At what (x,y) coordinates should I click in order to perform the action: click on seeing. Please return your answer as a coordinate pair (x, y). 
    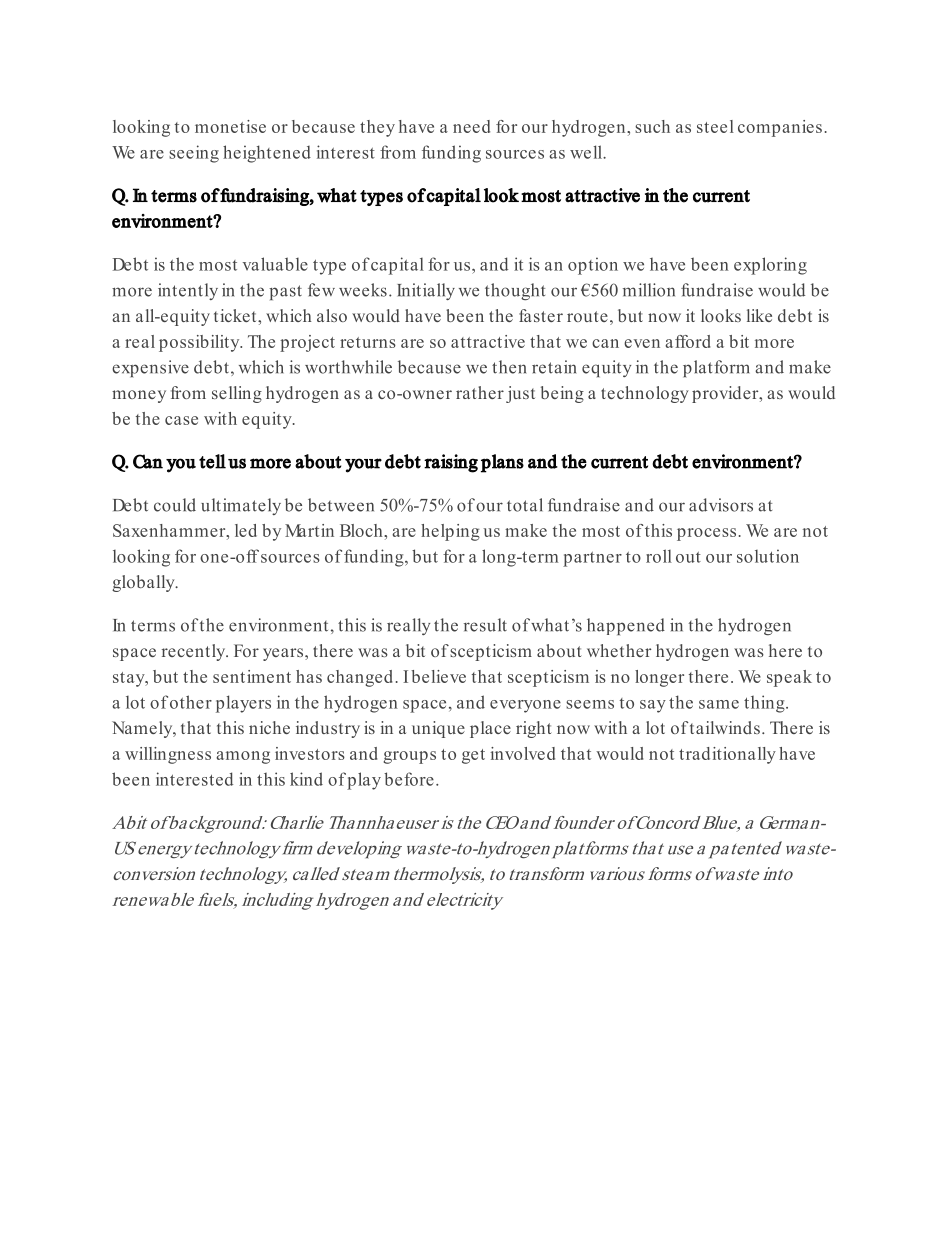
    Looking at the image, I should click on (194, 154).
